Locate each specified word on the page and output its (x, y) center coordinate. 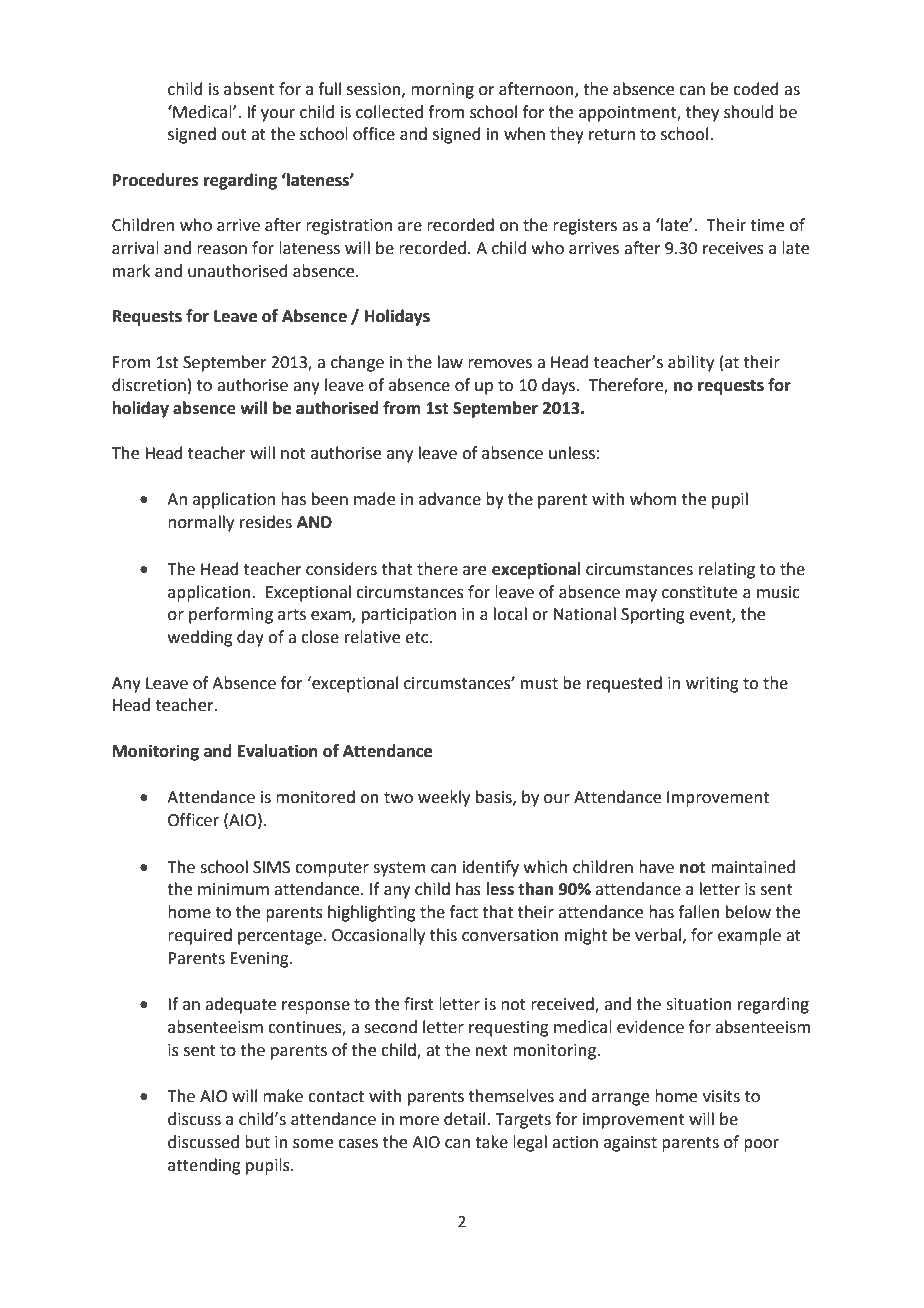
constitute (699, 592)
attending (204, 1166)
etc (417, 638)
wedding (200, 638)
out (234, 135)
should (748, 112)
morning (442, 91)
